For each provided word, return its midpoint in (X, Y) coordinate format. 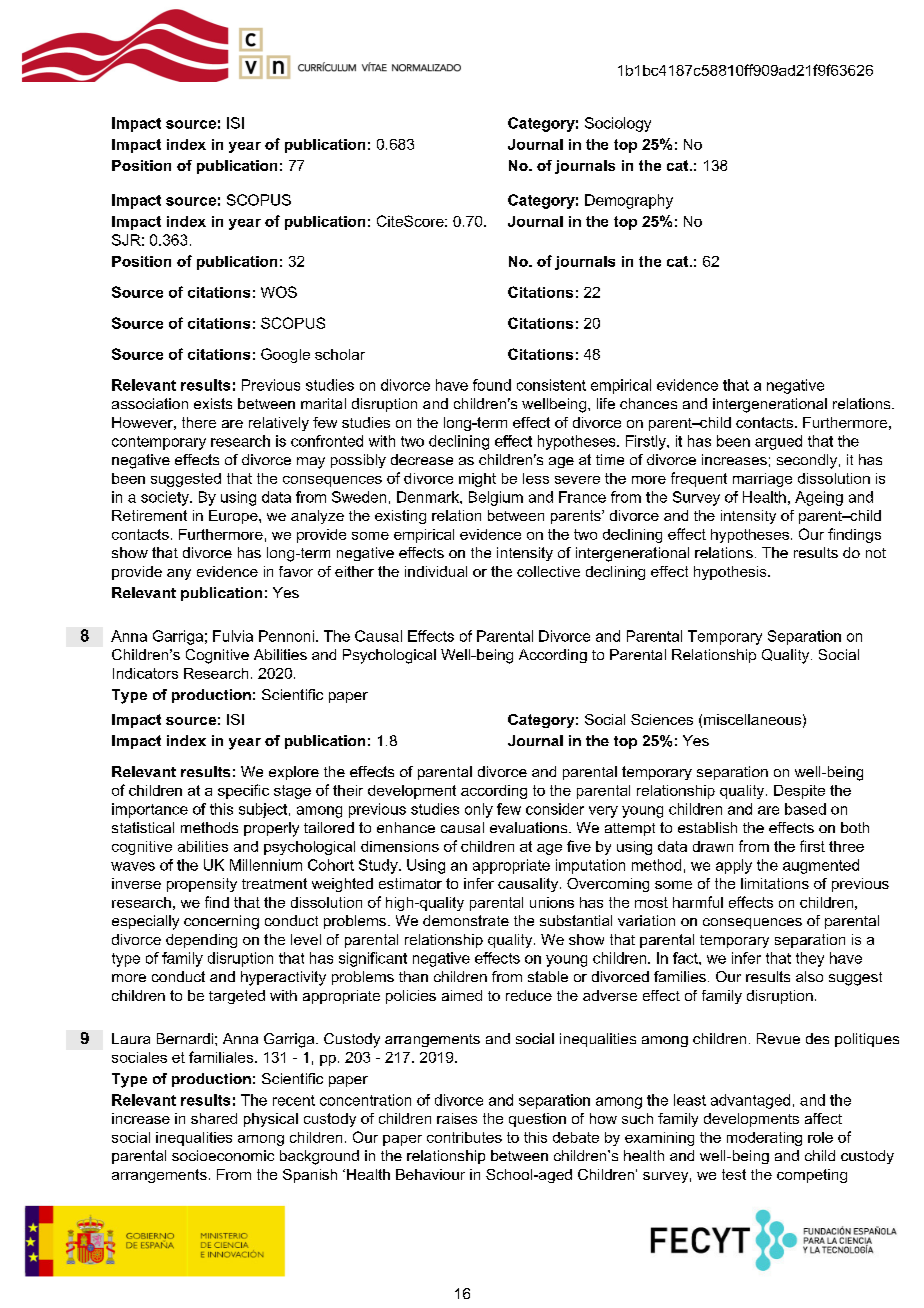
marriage (762, 480)
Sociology (618, 124)
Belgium (496, 498)
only (479, 810)
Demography (629, 201)
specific (243, 791)
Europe (234, 517)
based (805, 809)
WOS (279, 292)
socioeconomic (223, 1155)
